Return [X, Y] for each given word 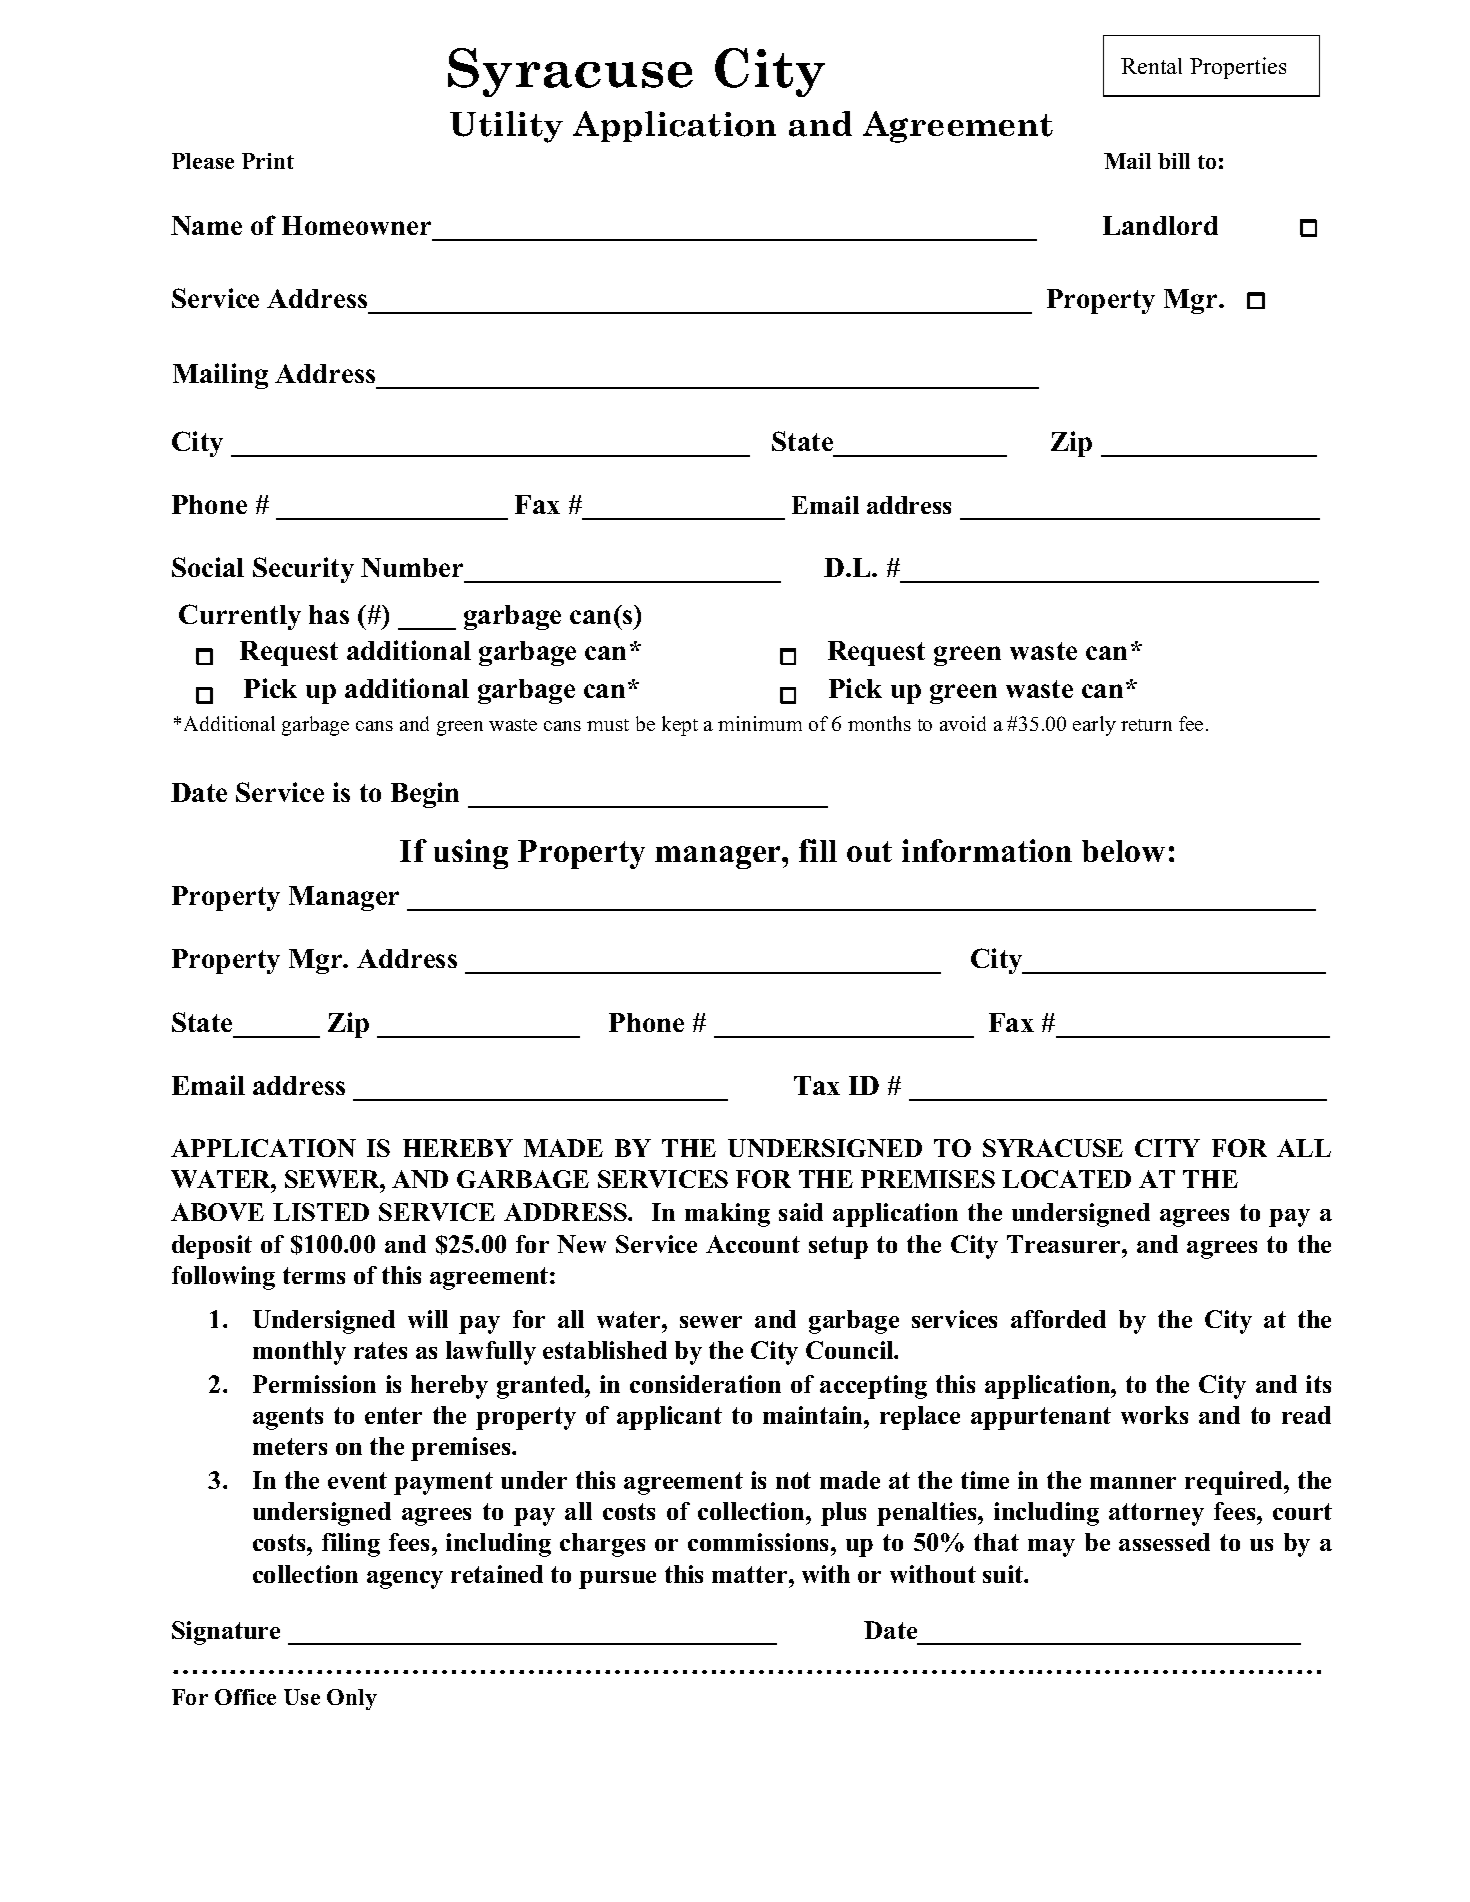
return [1146, 725]
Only [352, 1699]
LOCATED [1066, 1179]
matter [751, 1574]
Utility [506, 127]
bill [1174, 161]
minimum [760, 723]
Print [268, 161]
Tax [817, 1085]
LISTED [321, 1212]
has [329, 614]
